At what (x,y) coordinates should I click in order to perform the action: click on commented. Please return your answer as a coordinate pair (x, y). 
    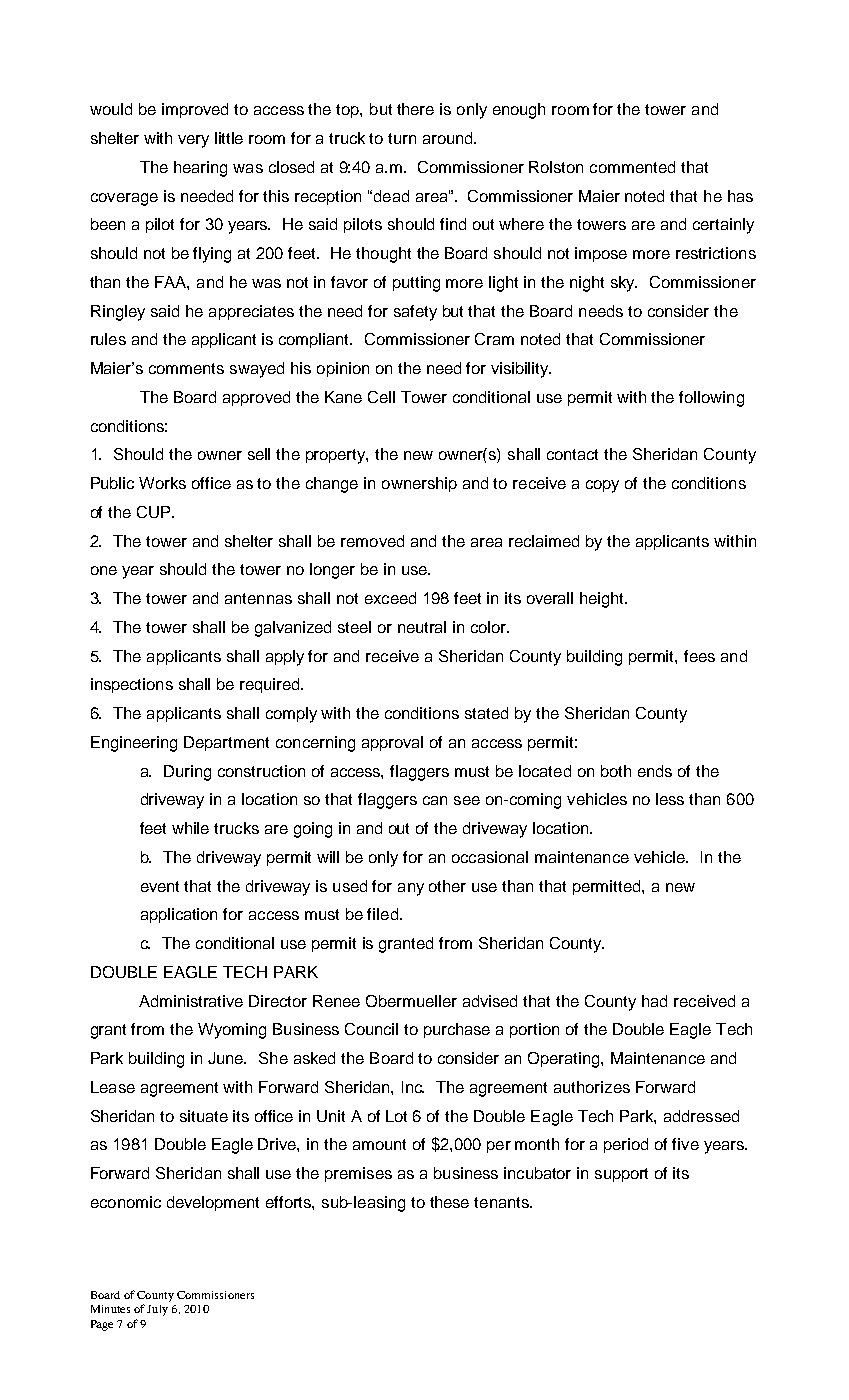
    Looking at the image, I should click on (632, 167).
